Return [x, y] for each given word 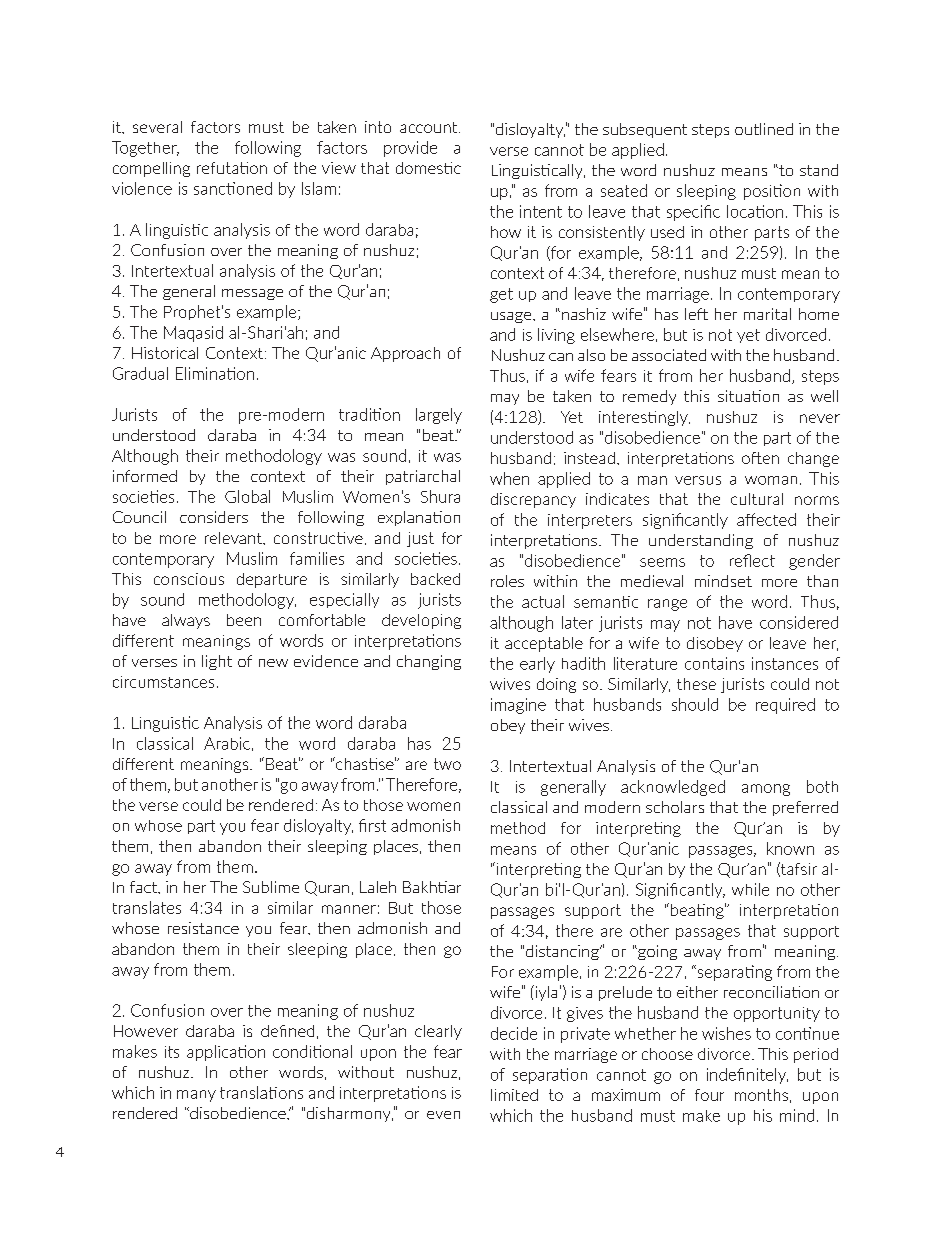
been [244, 620]
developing [421, 621]
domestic [428, 168]
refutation [232, 168]
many [196, 1096]
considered [799, 622]
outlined [764, 129]
